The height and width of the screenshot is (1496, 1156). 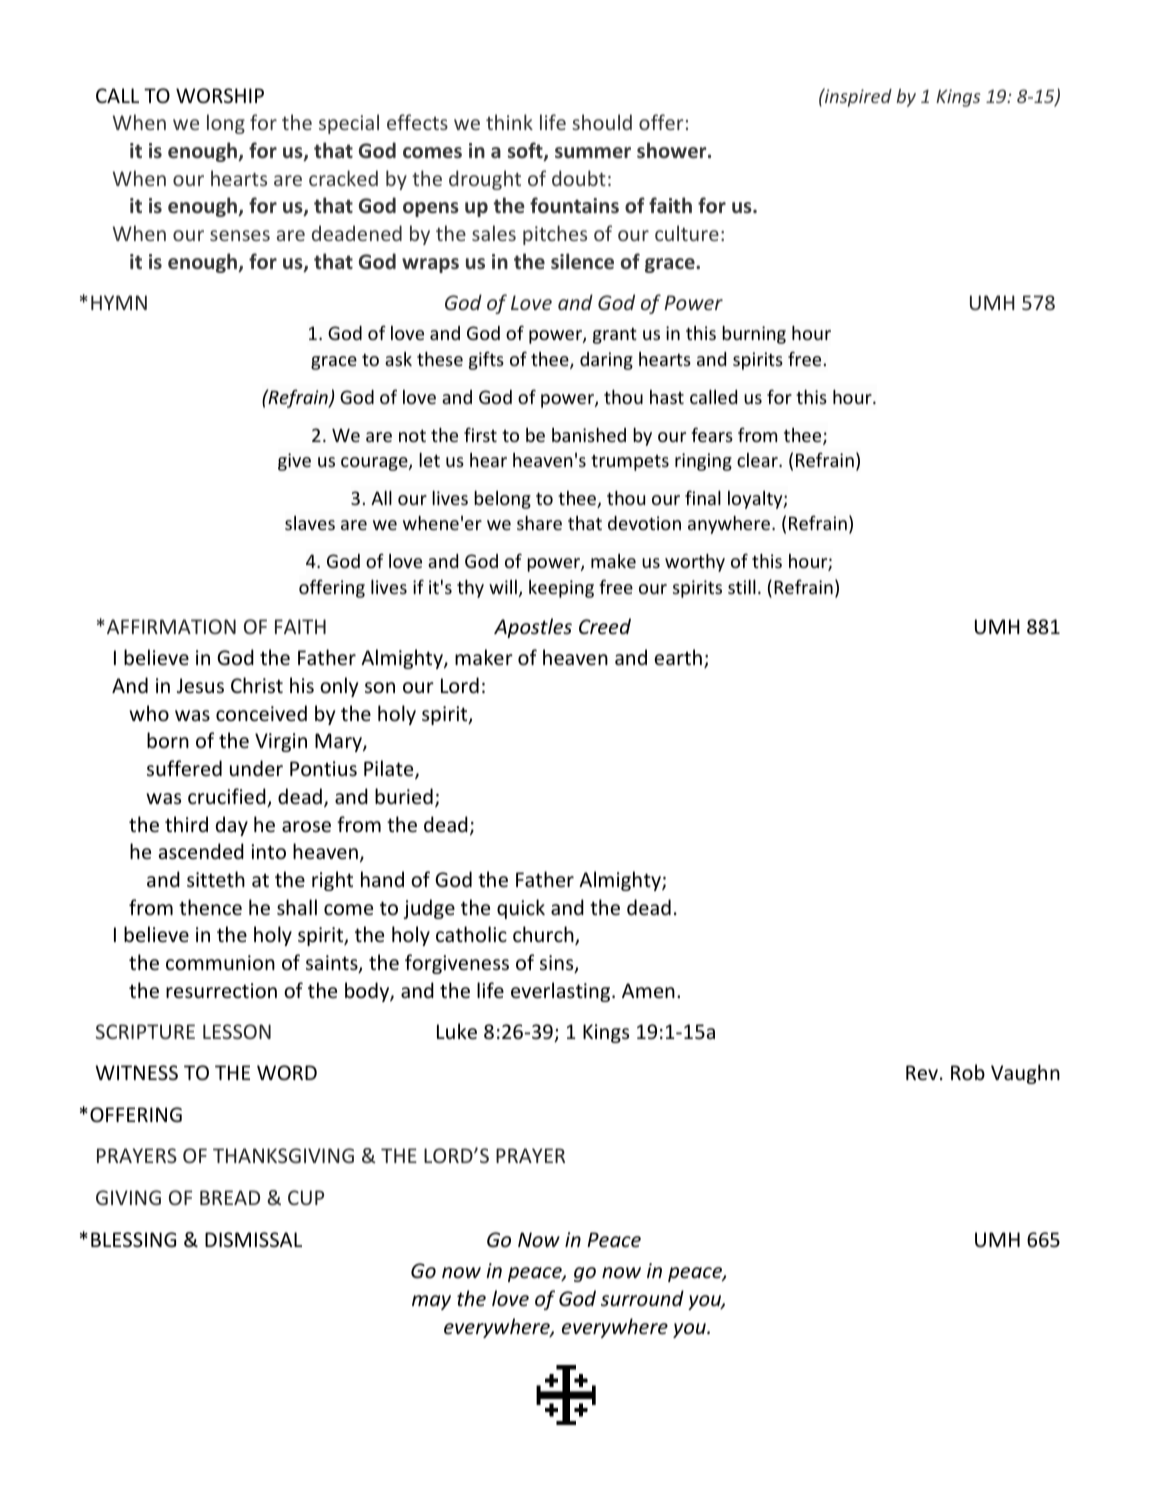 What do you see at coordinates (857, 97) in the screenshot?
I see `inspired` at bounding box center [857, 97].
